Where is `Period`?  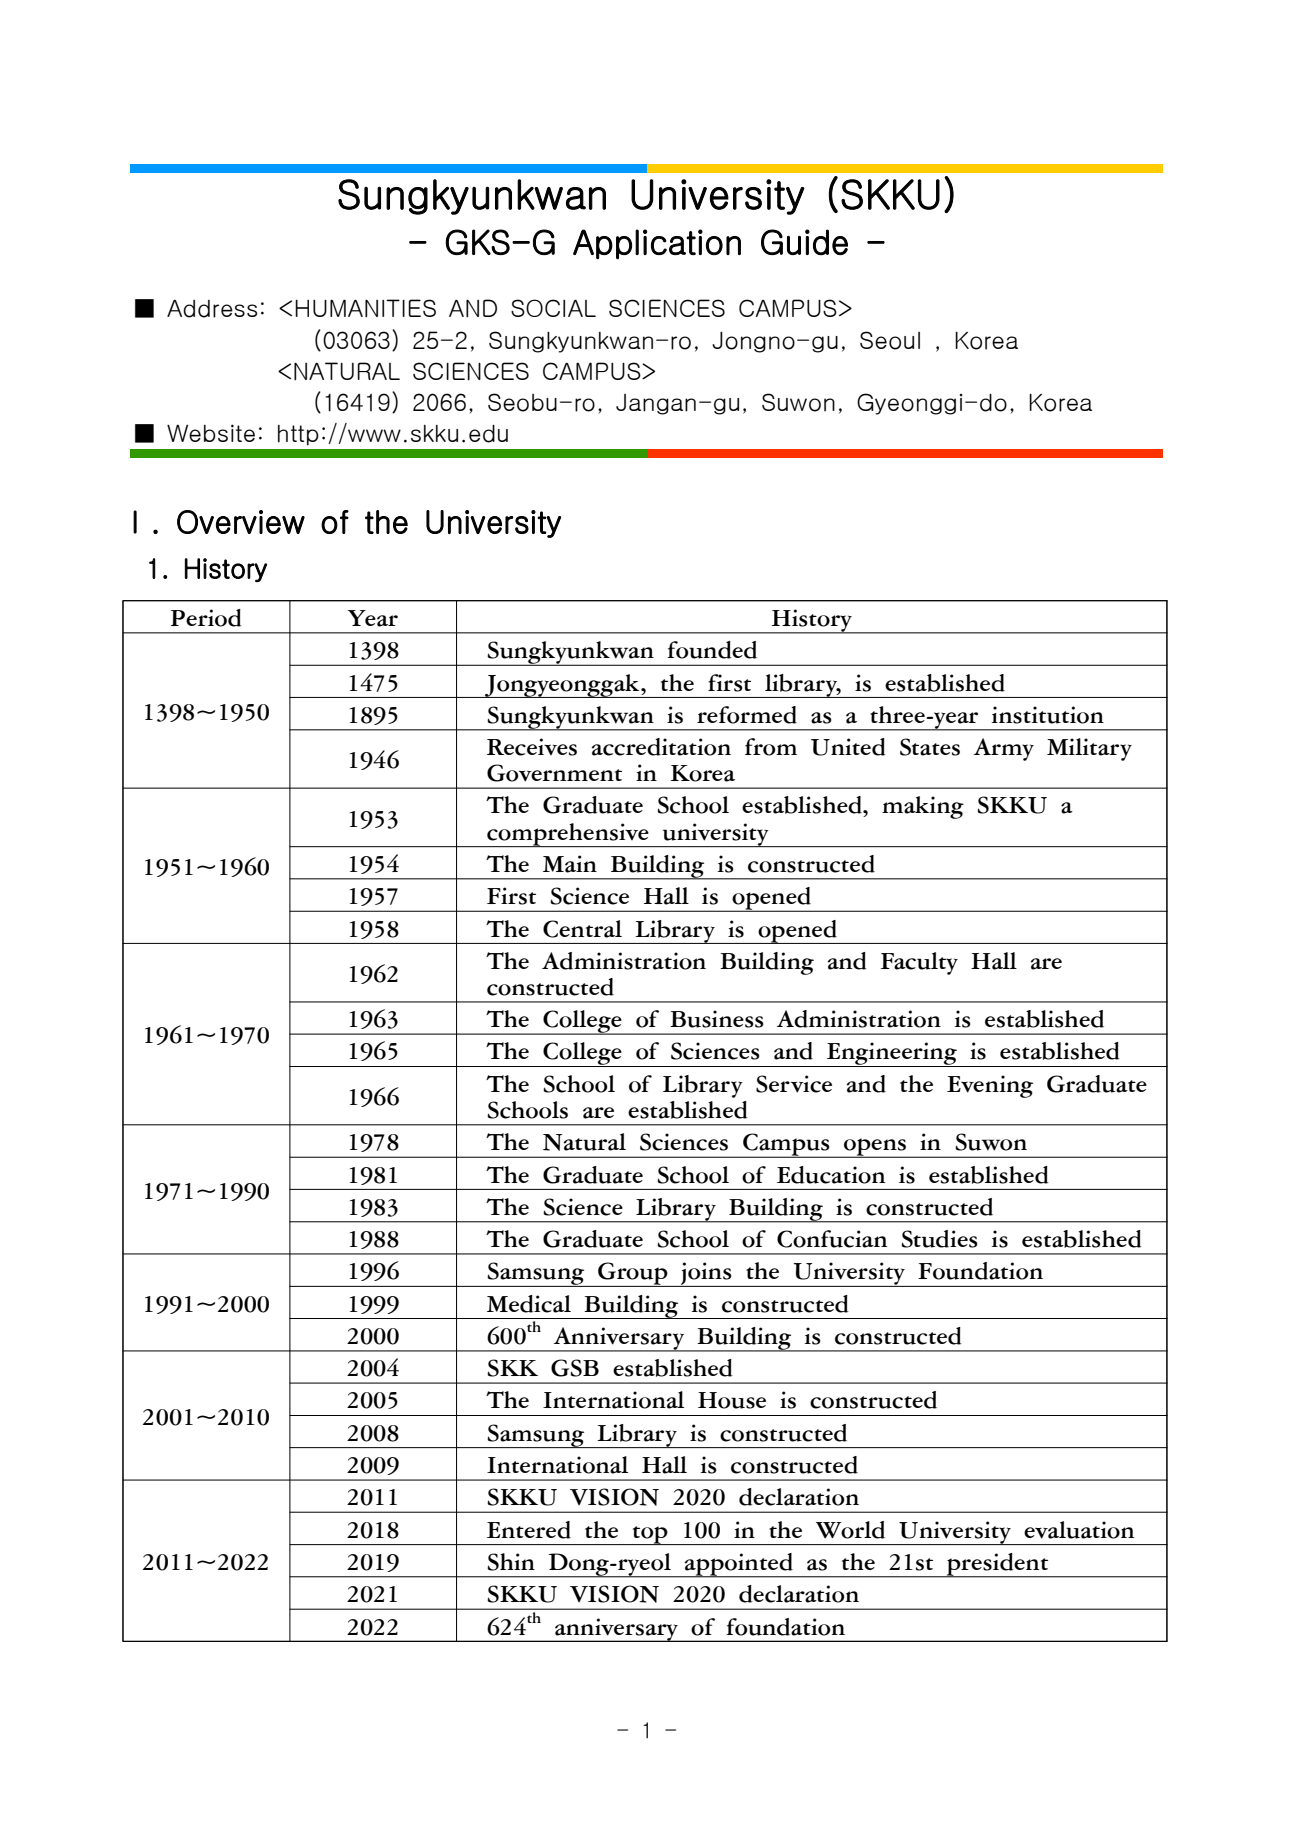 Period is located at coordinates (206, 618).
